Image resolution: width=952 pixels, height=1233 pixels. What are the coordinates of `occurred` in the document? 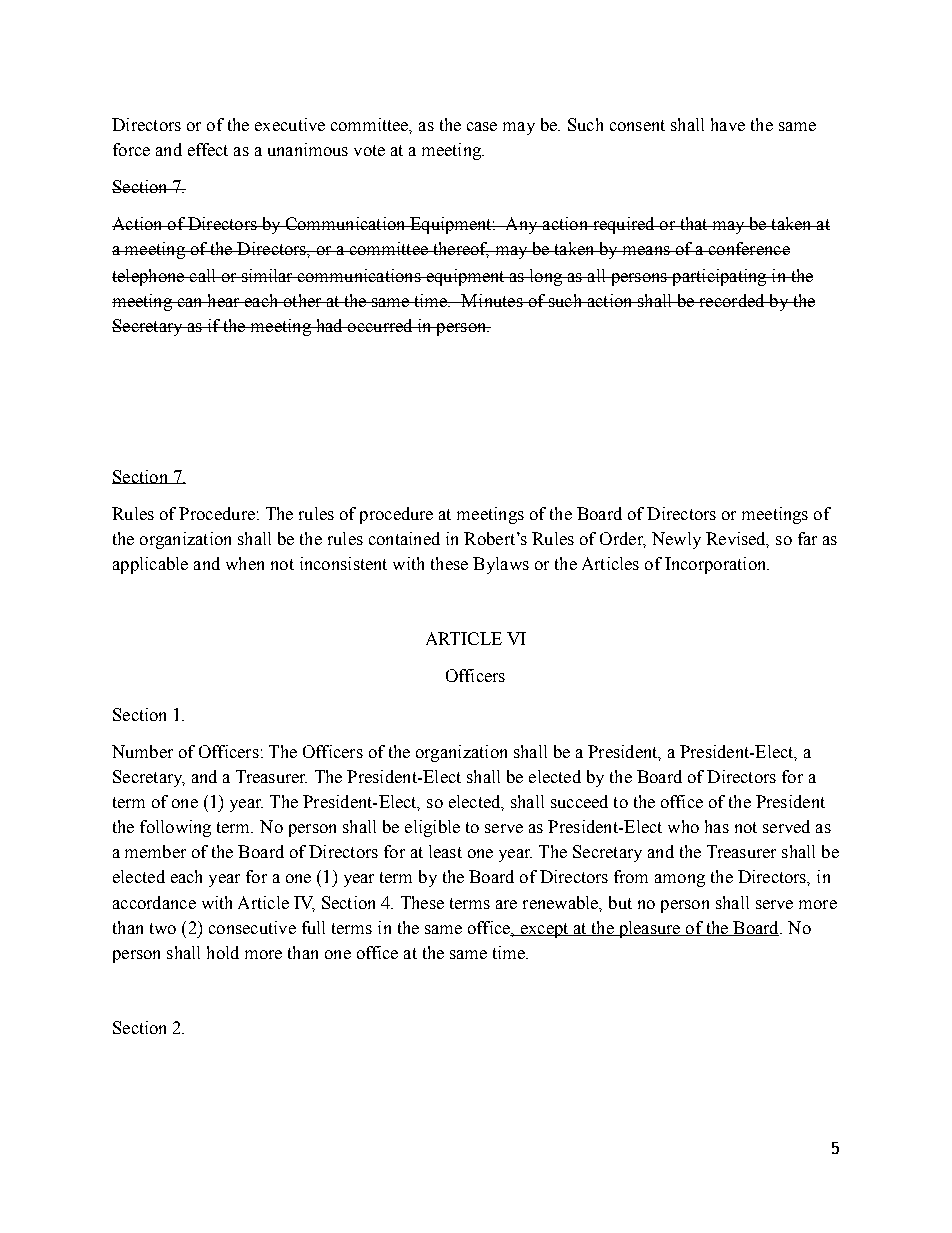 It's located at (380, 325).
